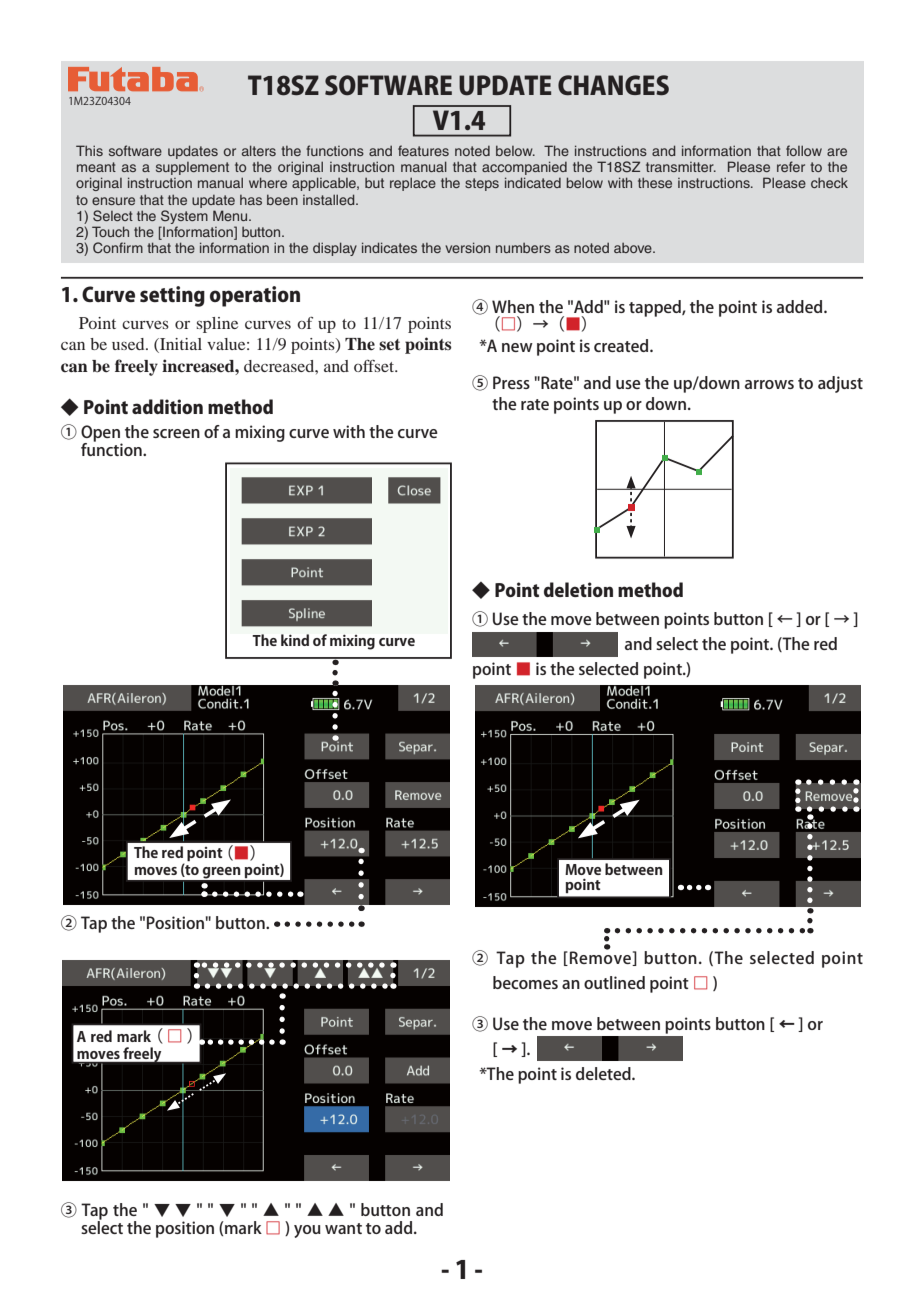  I want to click on supplement, so click(192, 168).
